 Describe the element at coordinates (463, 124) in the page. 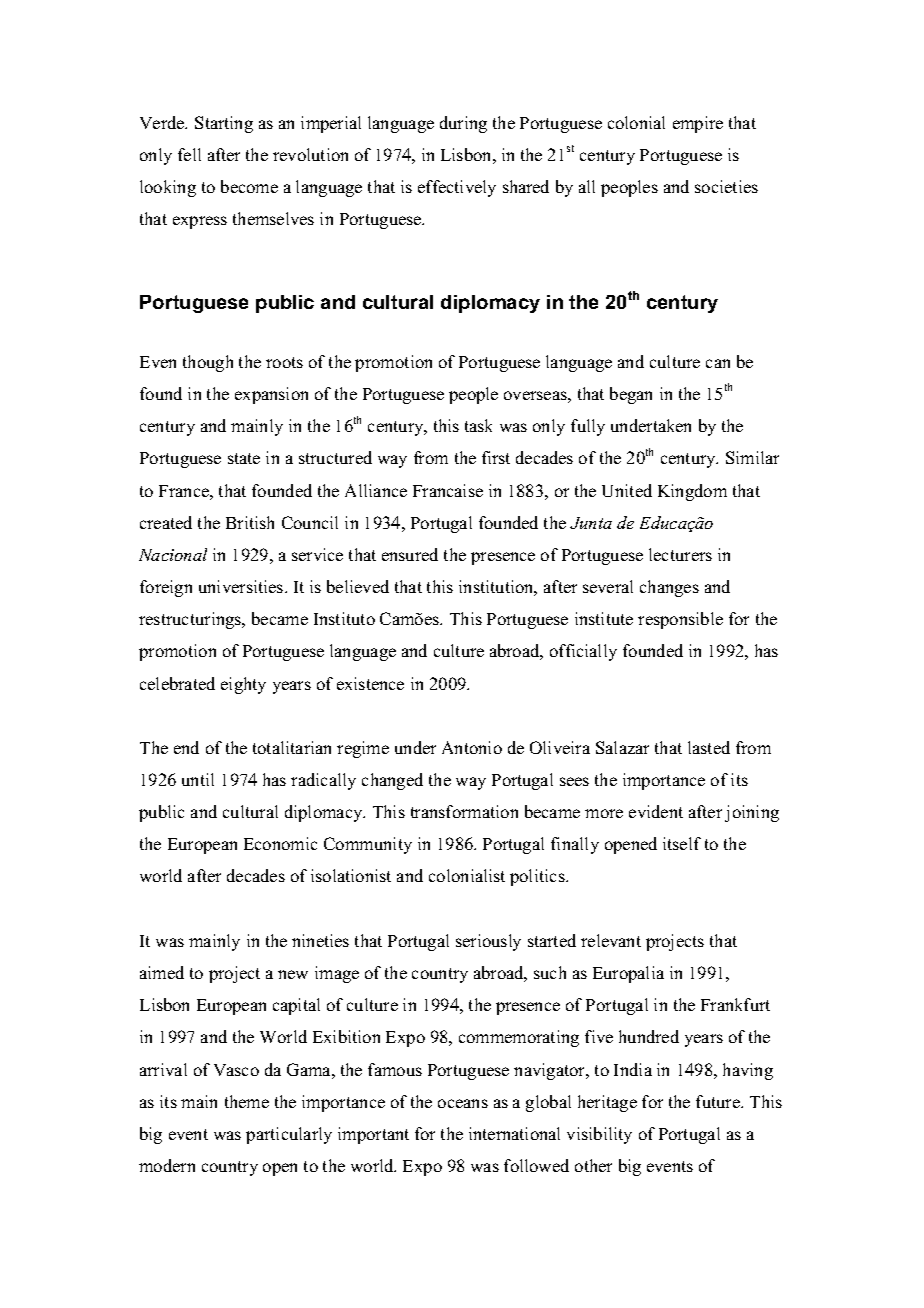

I see `during` at that location.
